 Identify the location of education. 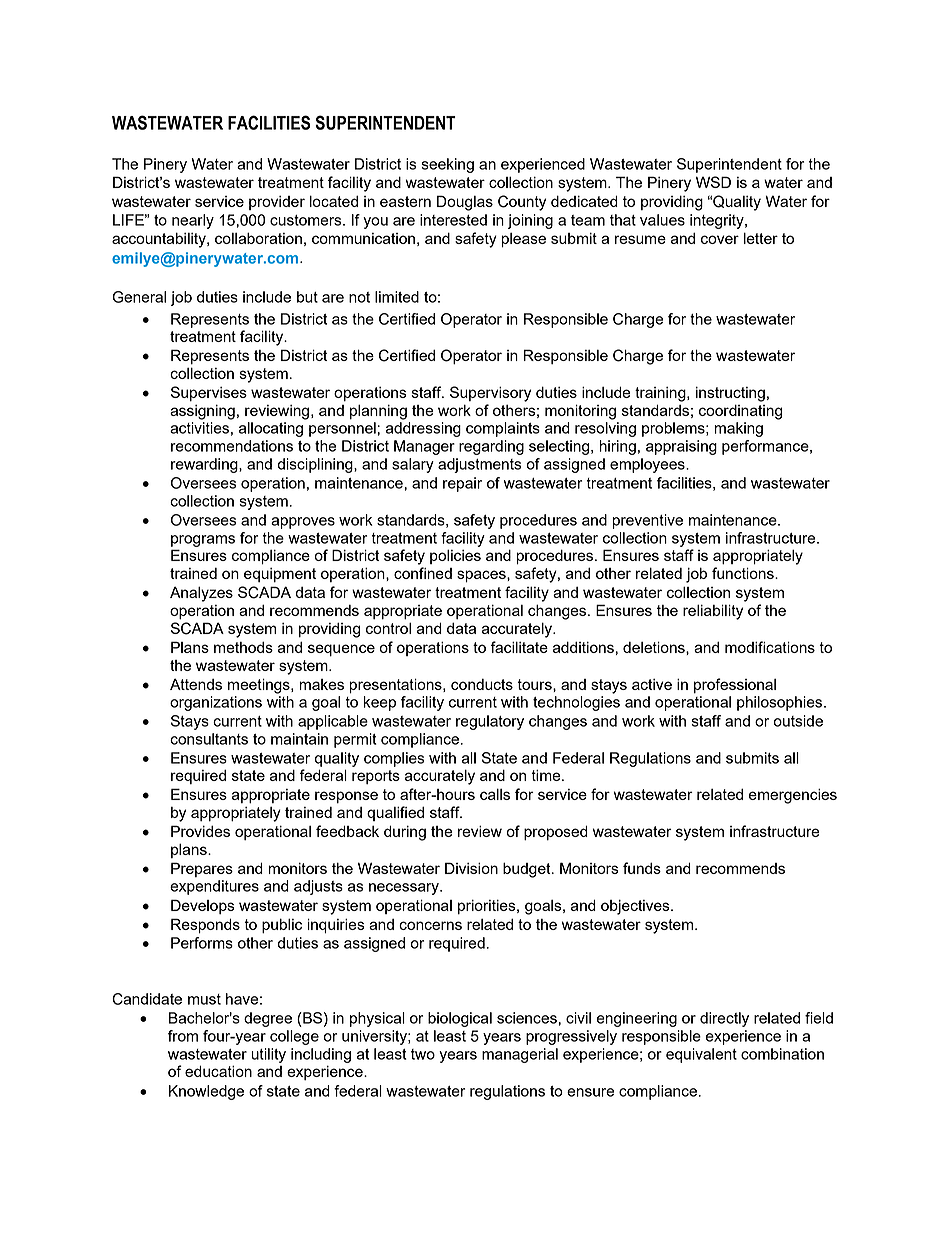
(218, 1071).
